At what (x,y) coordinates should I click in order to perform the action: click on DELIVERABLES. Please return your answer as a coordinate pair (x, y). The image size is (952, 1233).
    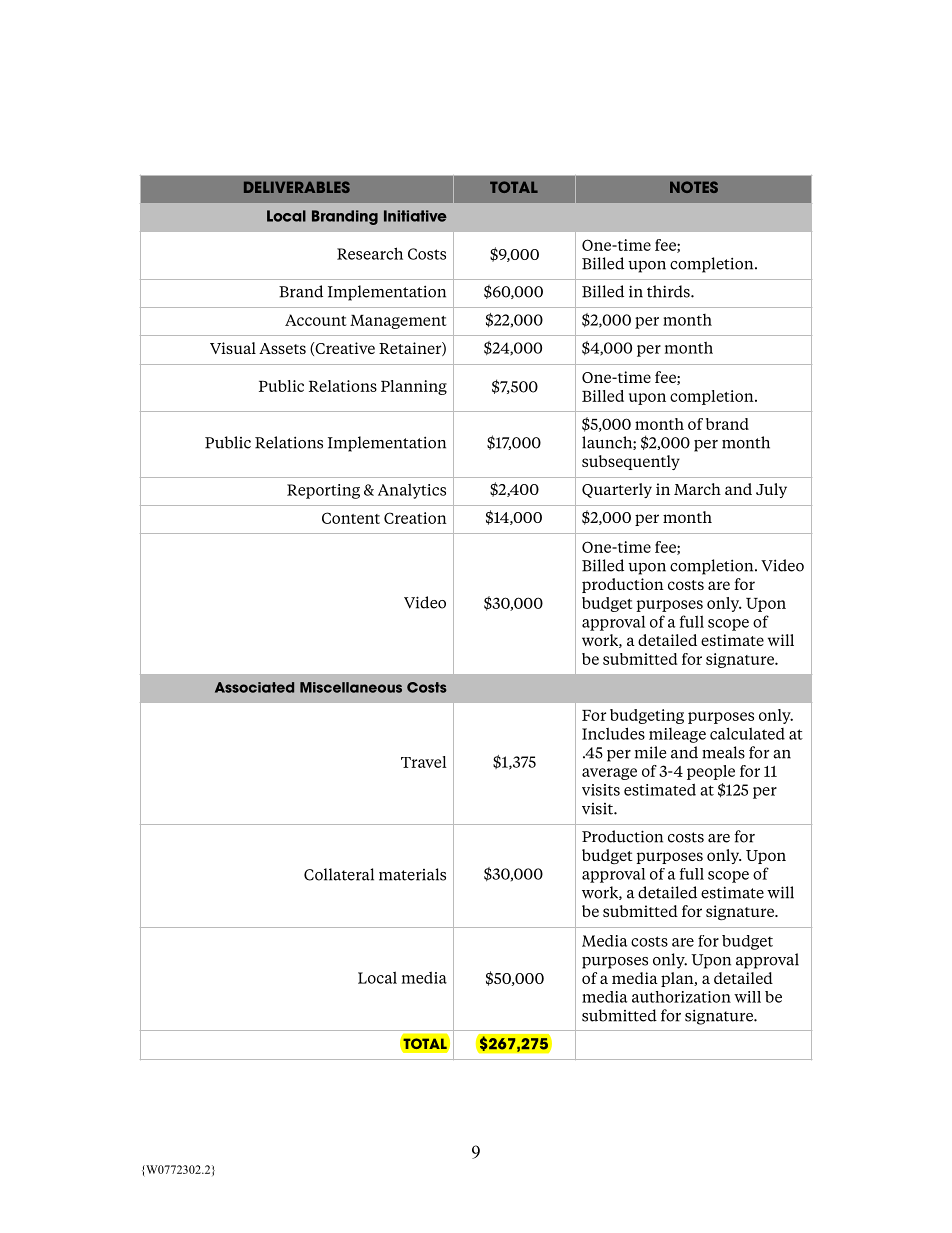
    Looking at the image, I should click on (297, 187).
